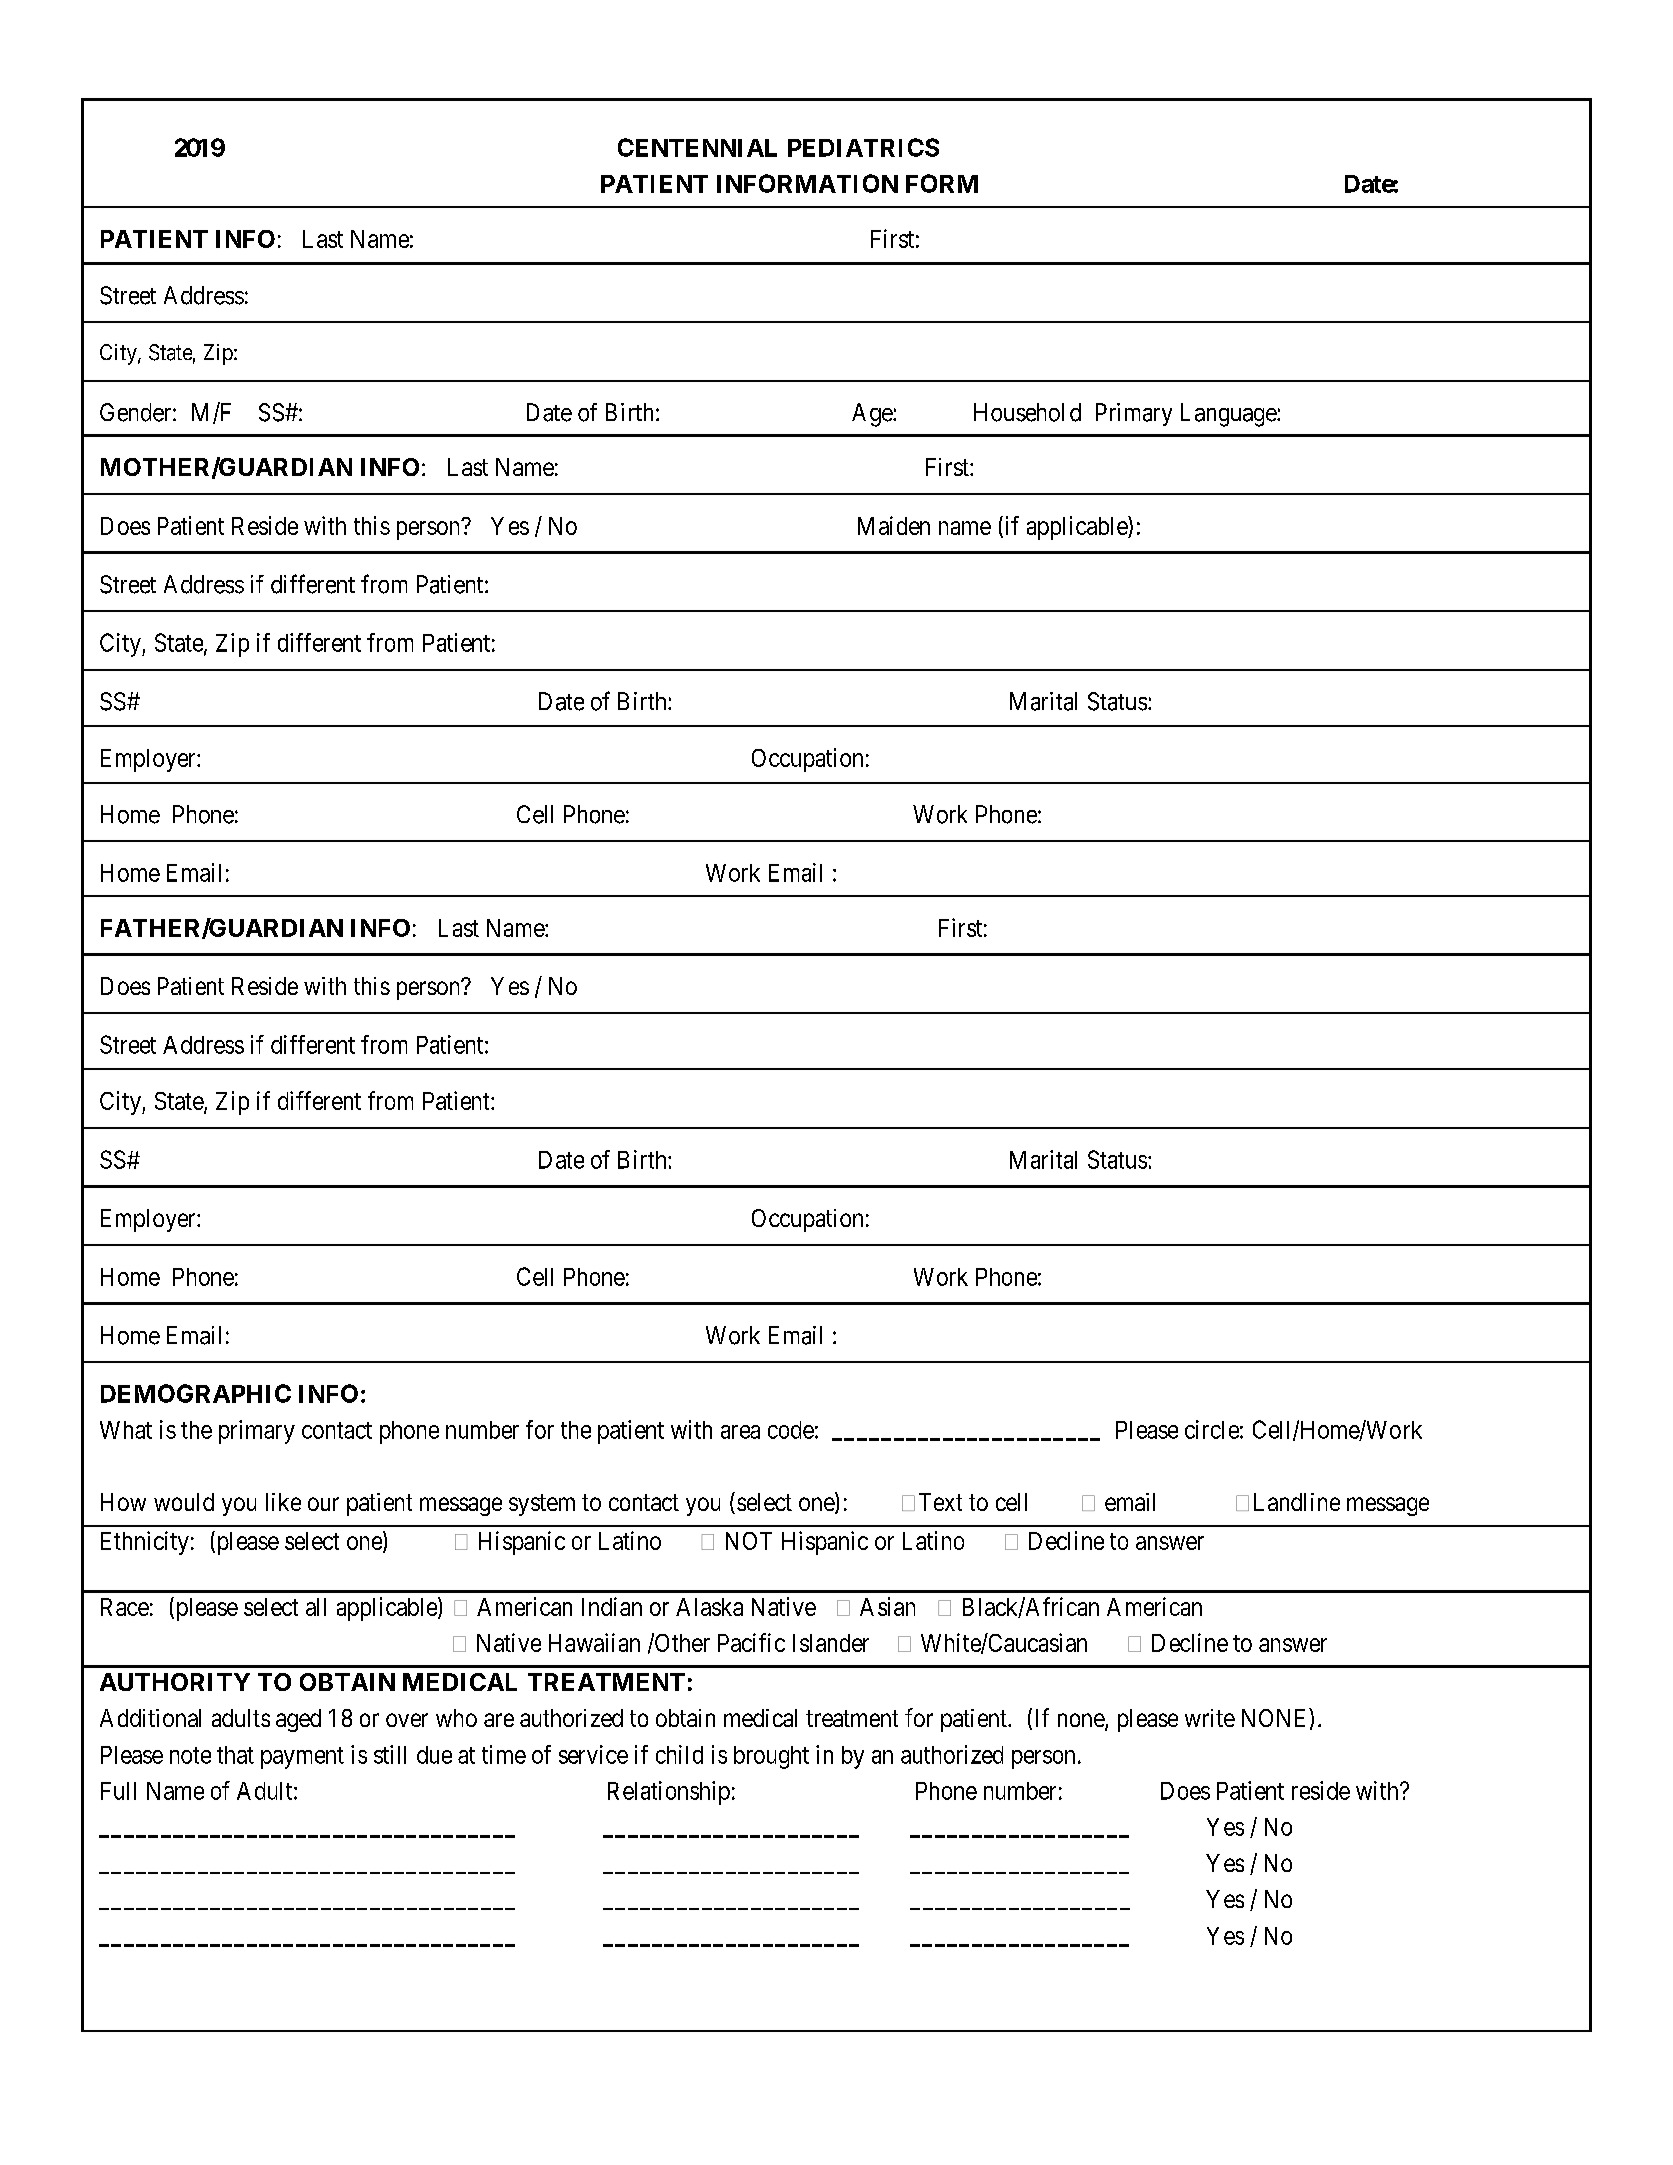  Describe the element at coordinates (1229, 415) in the image. I see `Language` at that location.
